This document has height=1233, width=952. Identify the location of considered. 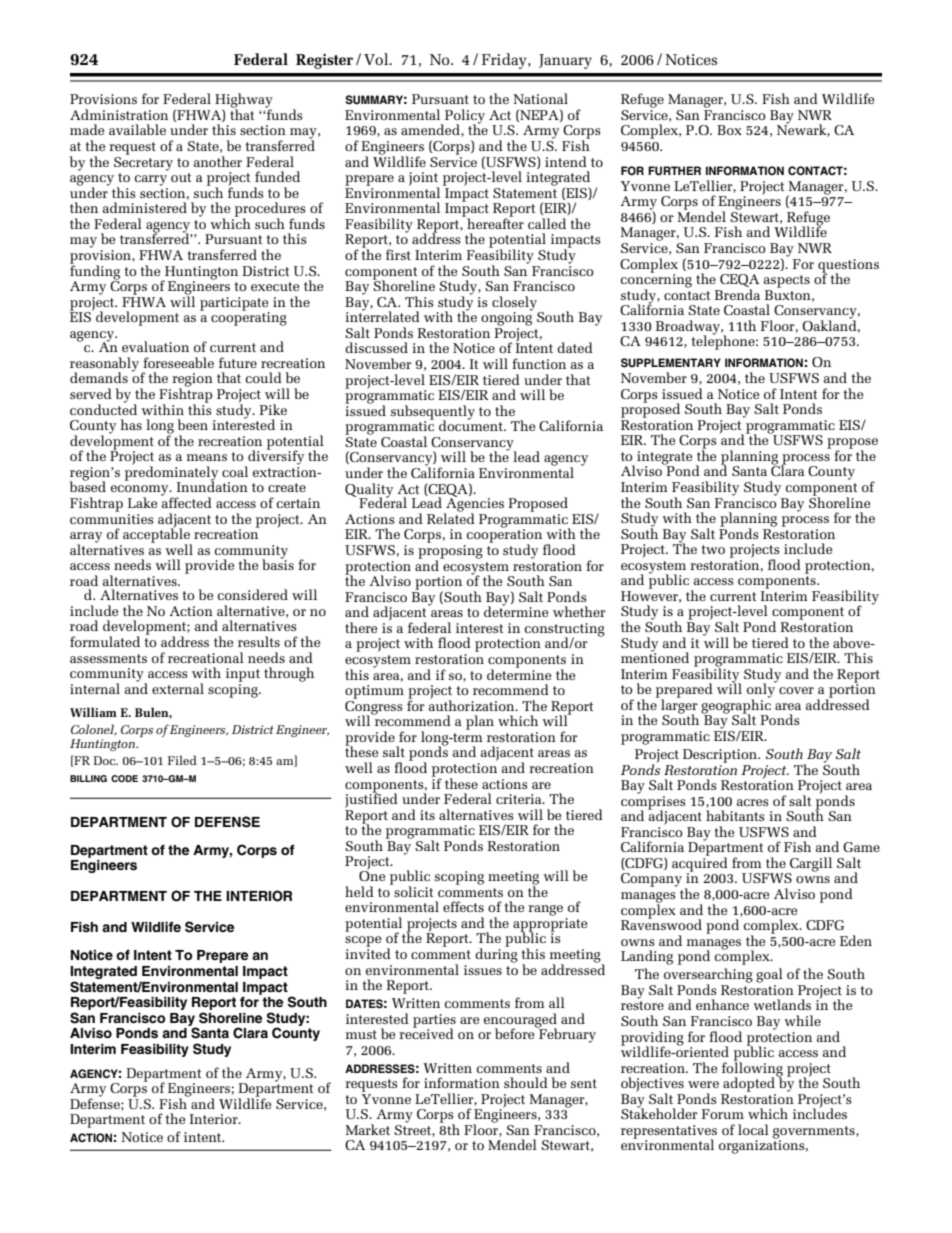
(253, 594).
